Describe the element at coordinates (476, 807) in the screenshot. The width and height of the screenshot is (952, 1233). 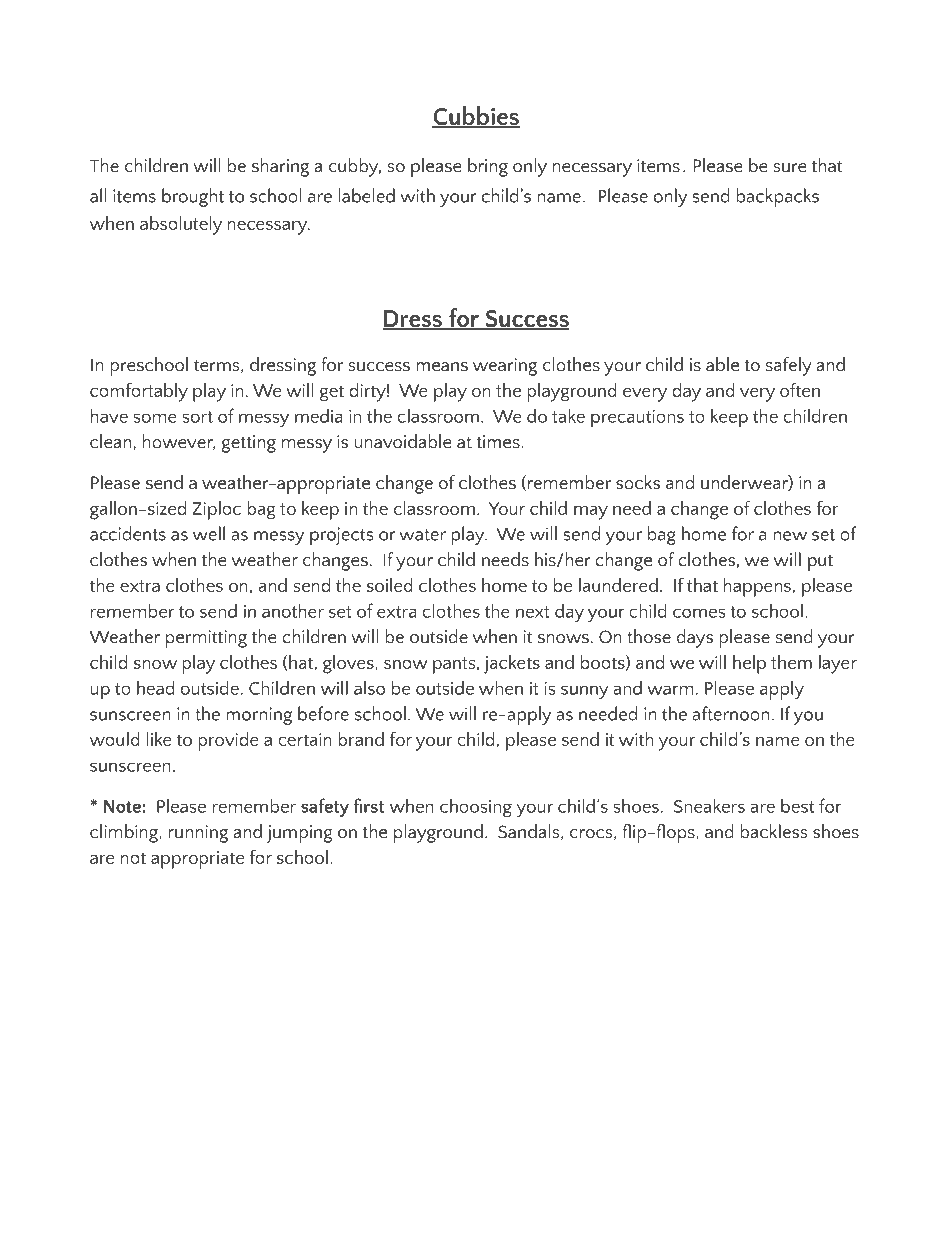
I see `choosing` at that location.
